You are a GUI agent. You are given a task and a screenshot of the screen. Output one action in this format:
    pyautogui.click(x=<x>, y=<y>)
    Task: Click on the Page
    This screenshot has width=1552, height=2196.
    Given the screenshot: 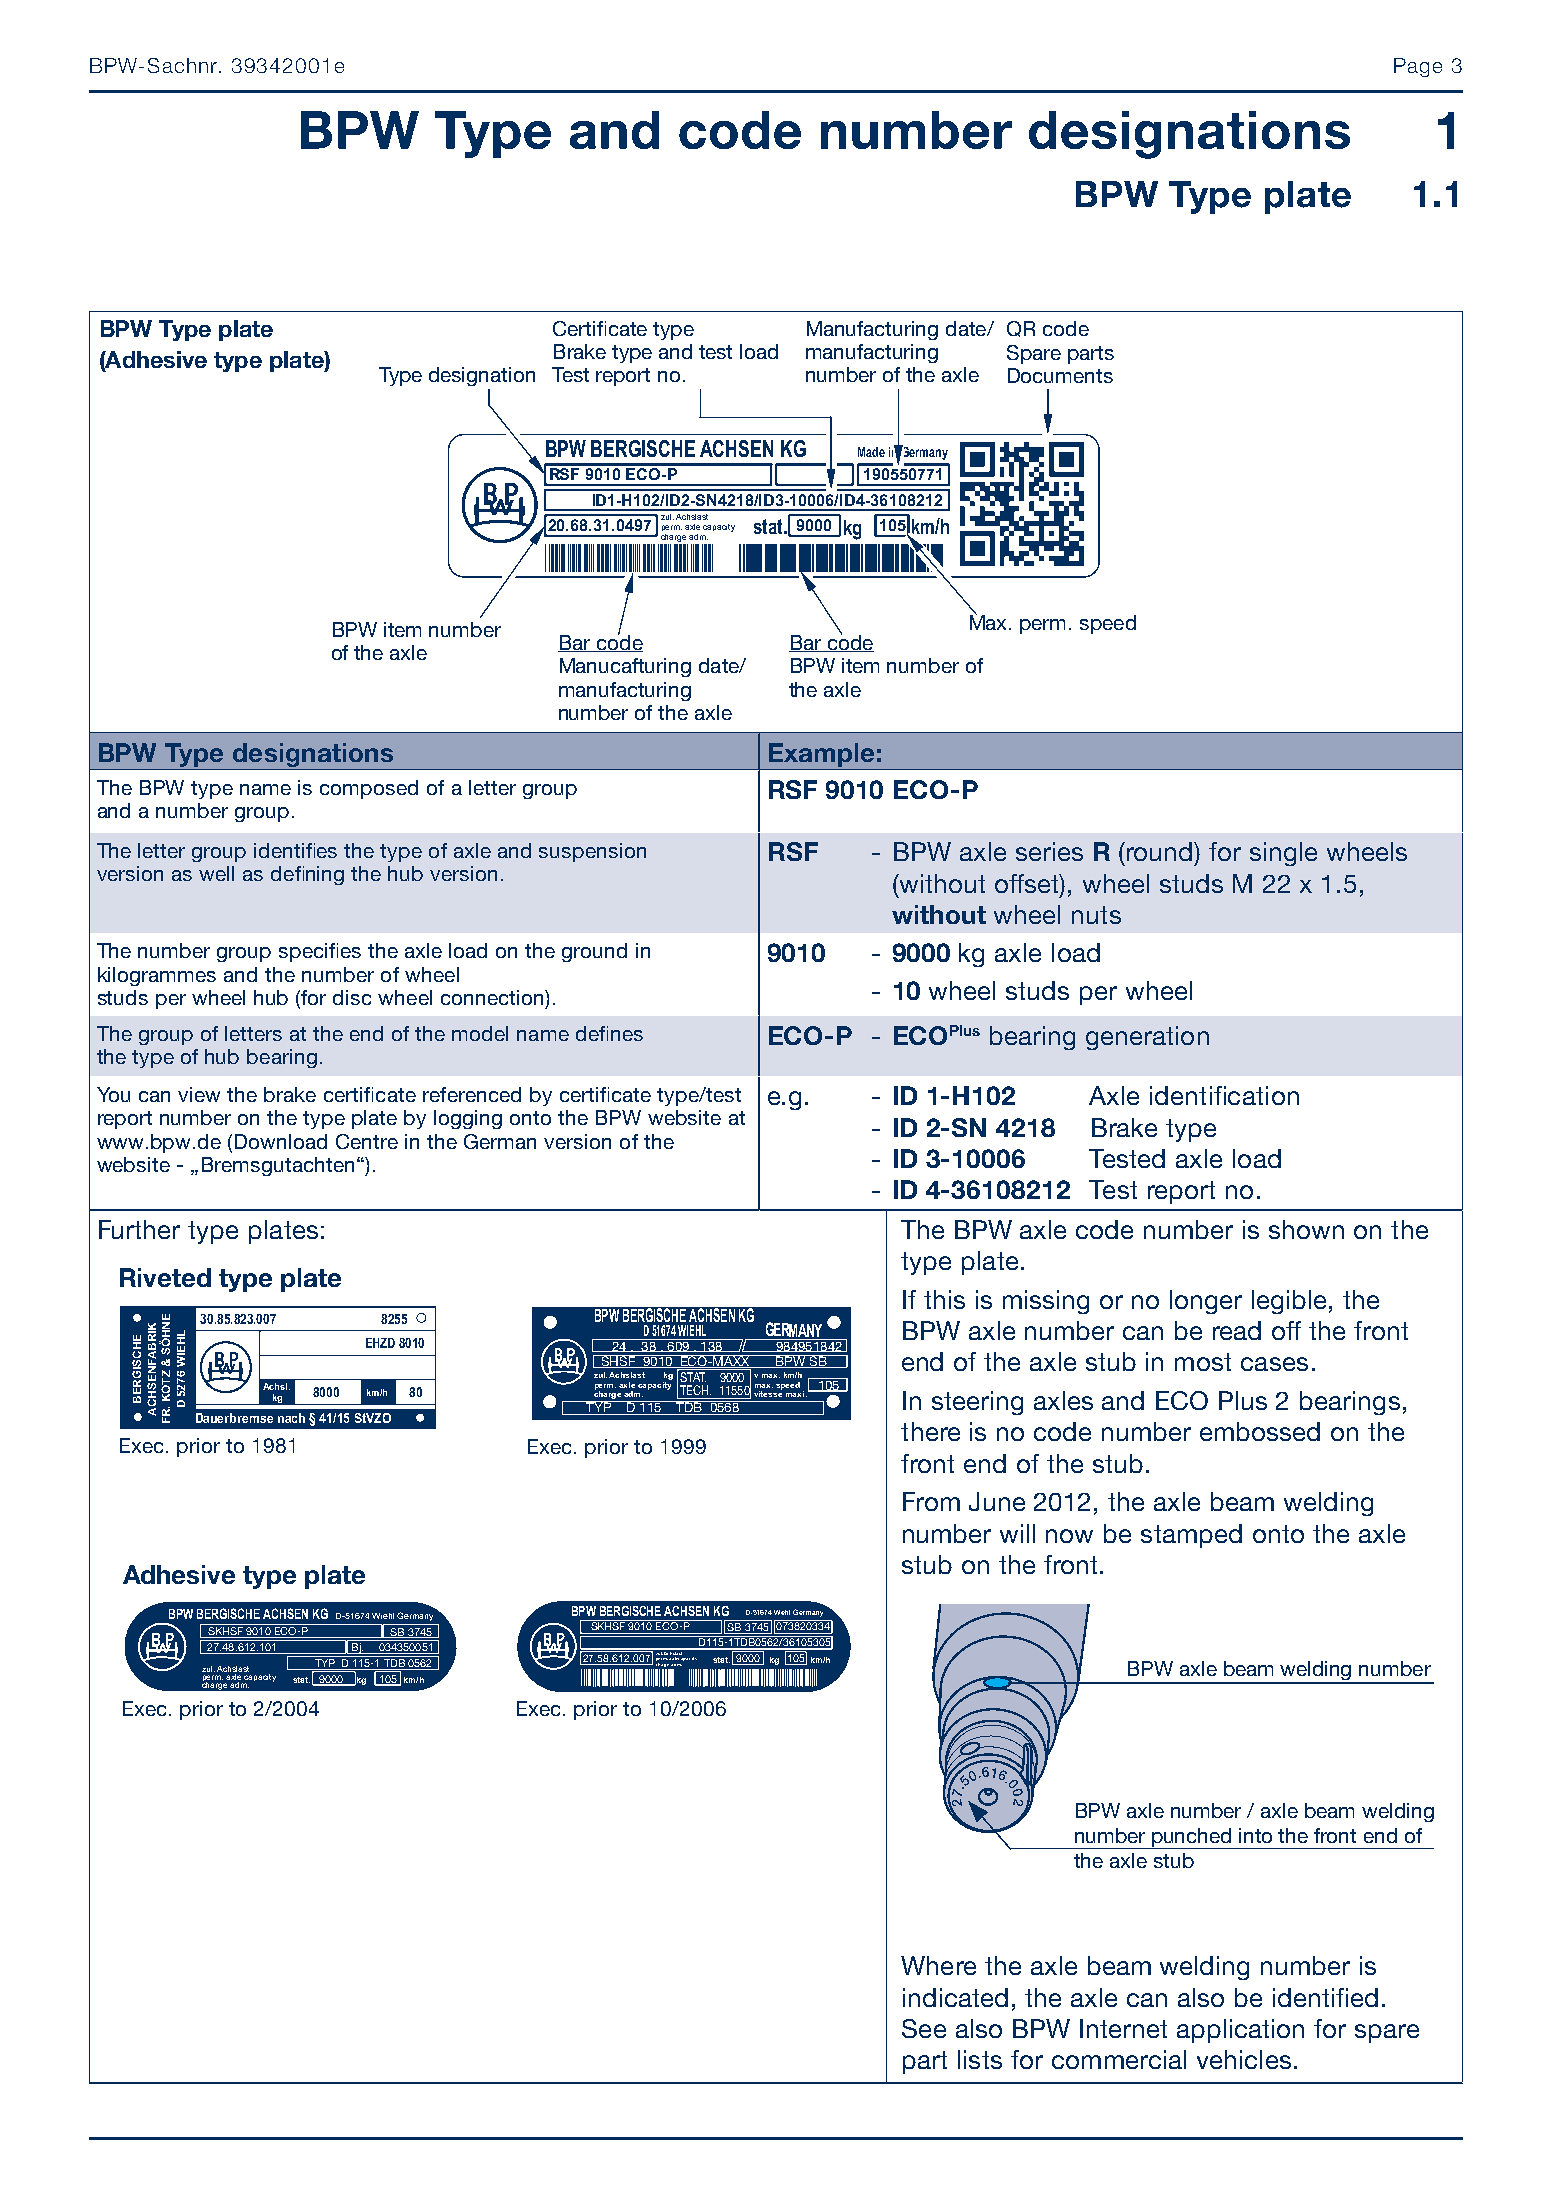 What is the action you would take?
    pyautogui.click(x=1418, y=67)
